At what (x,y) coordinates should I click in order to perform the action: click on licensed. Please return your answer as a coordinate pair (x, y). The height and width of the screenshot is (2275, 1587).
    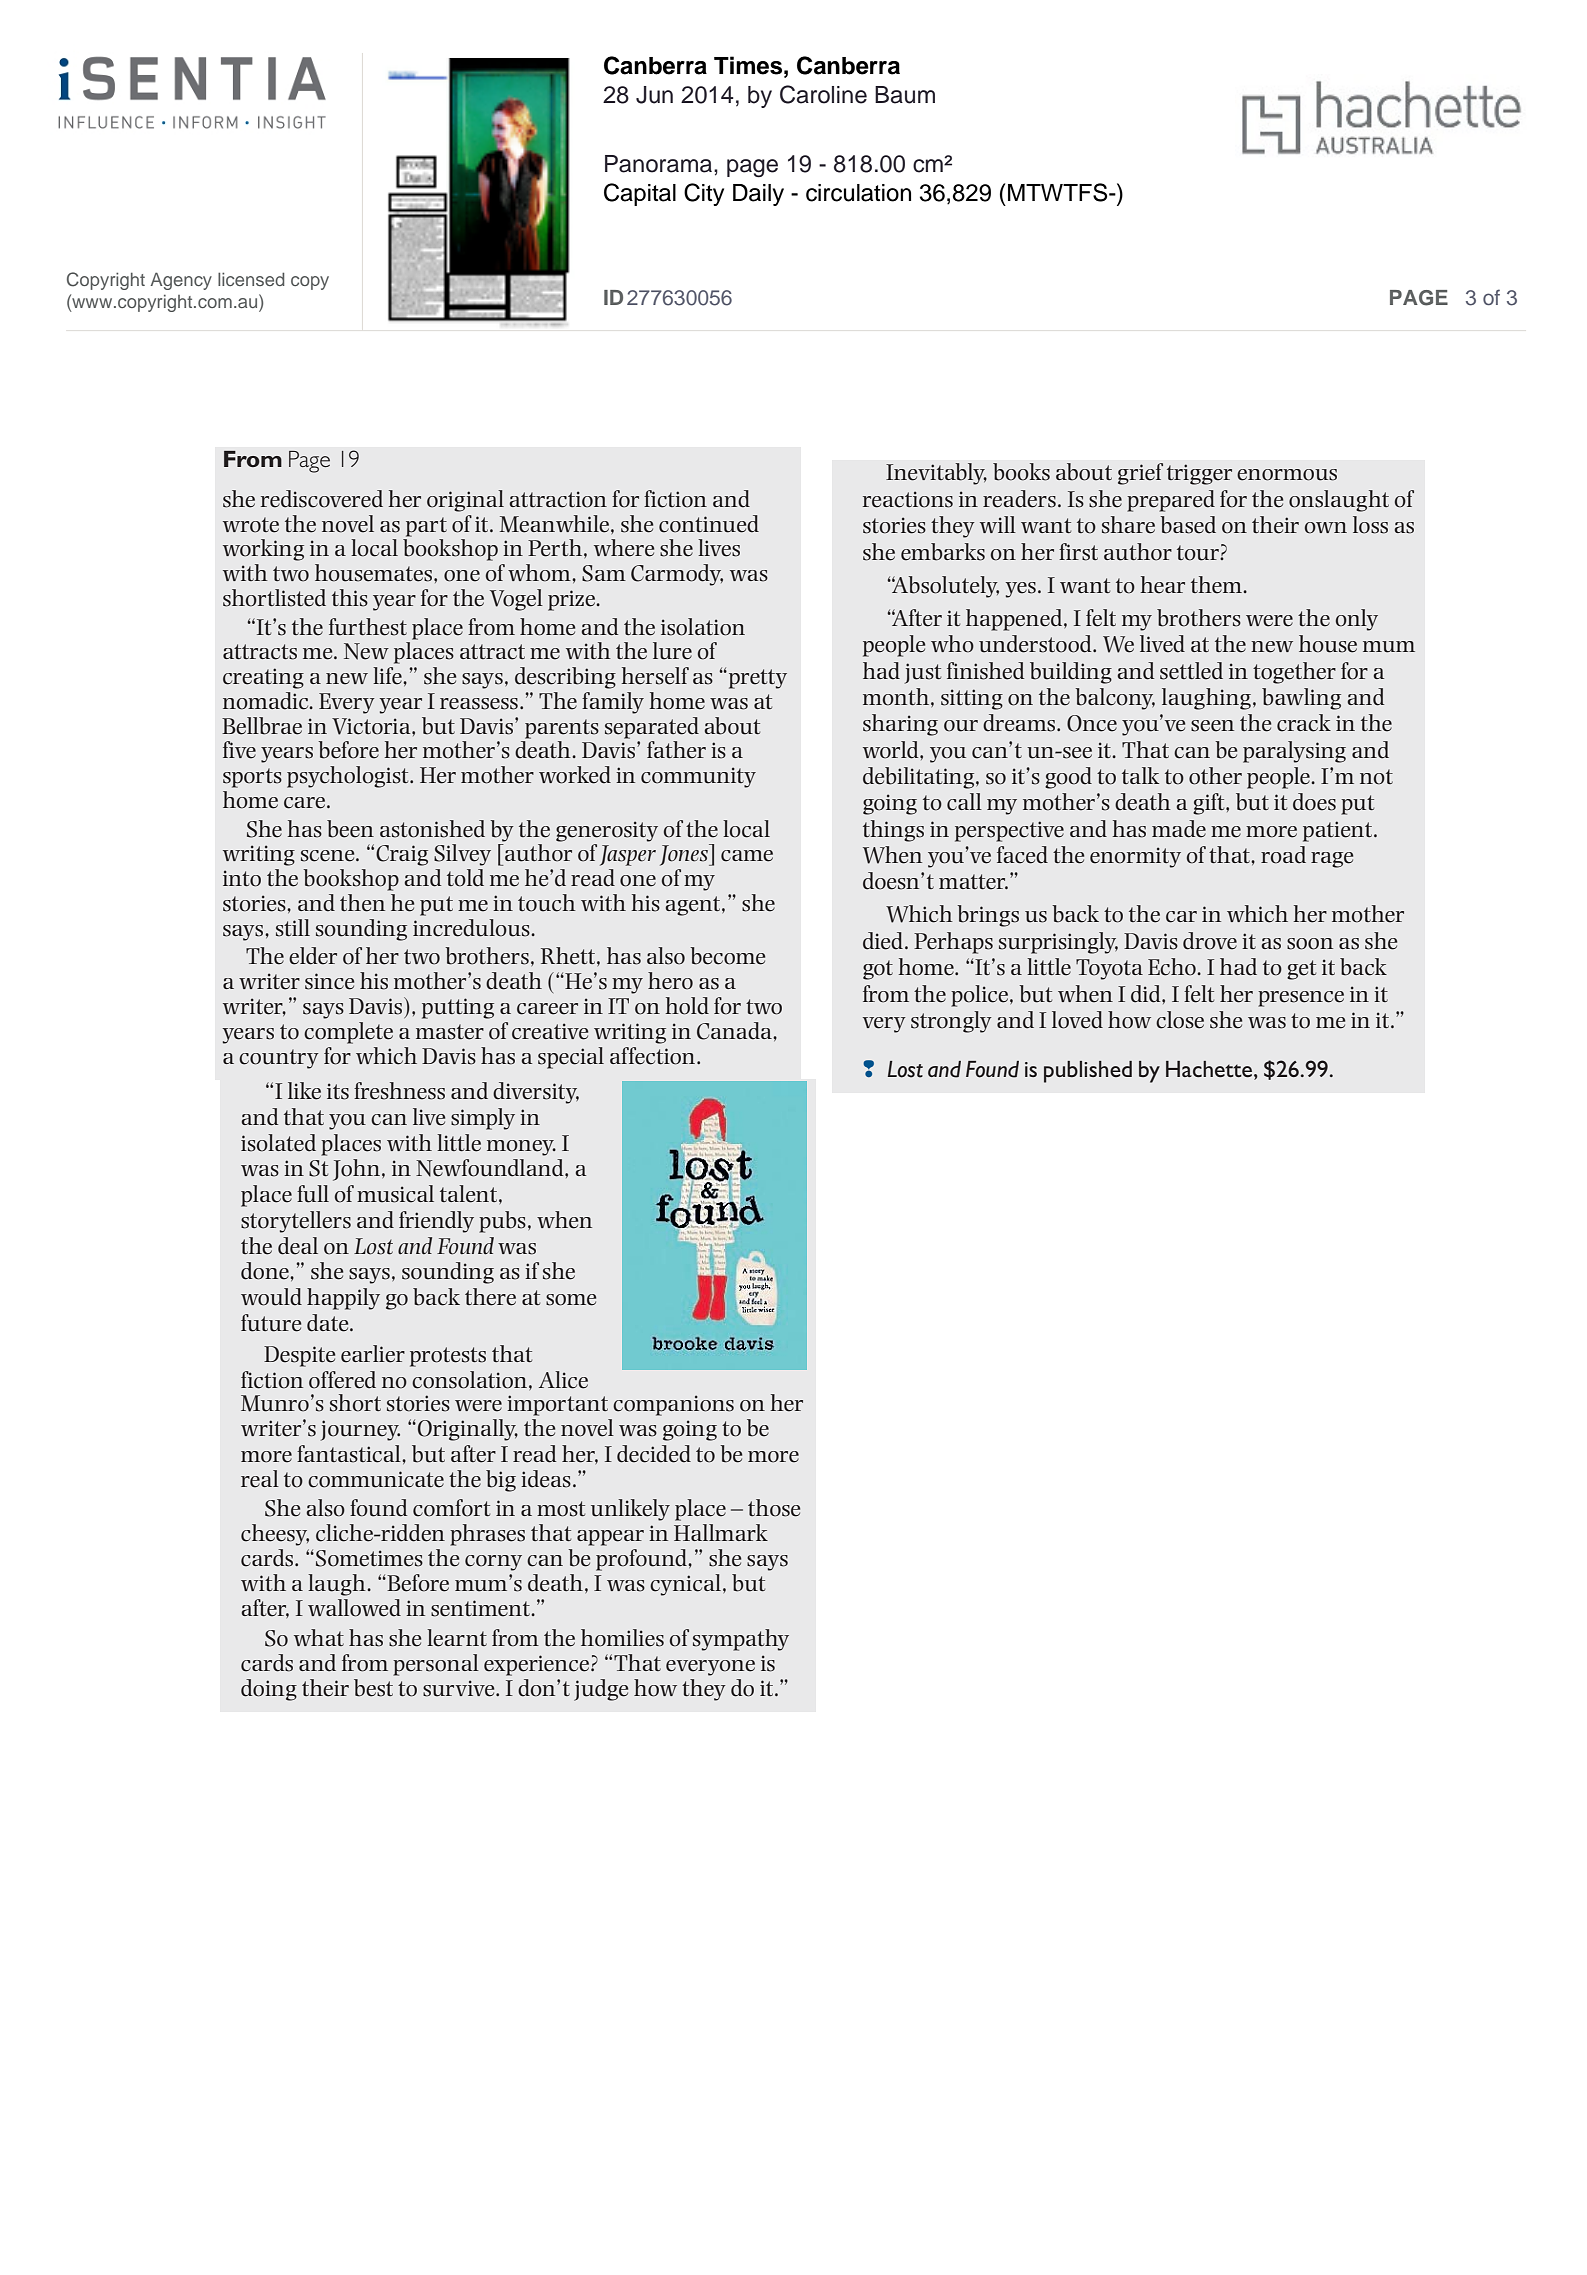
    Looking at the image, I should click on (251, 279).
